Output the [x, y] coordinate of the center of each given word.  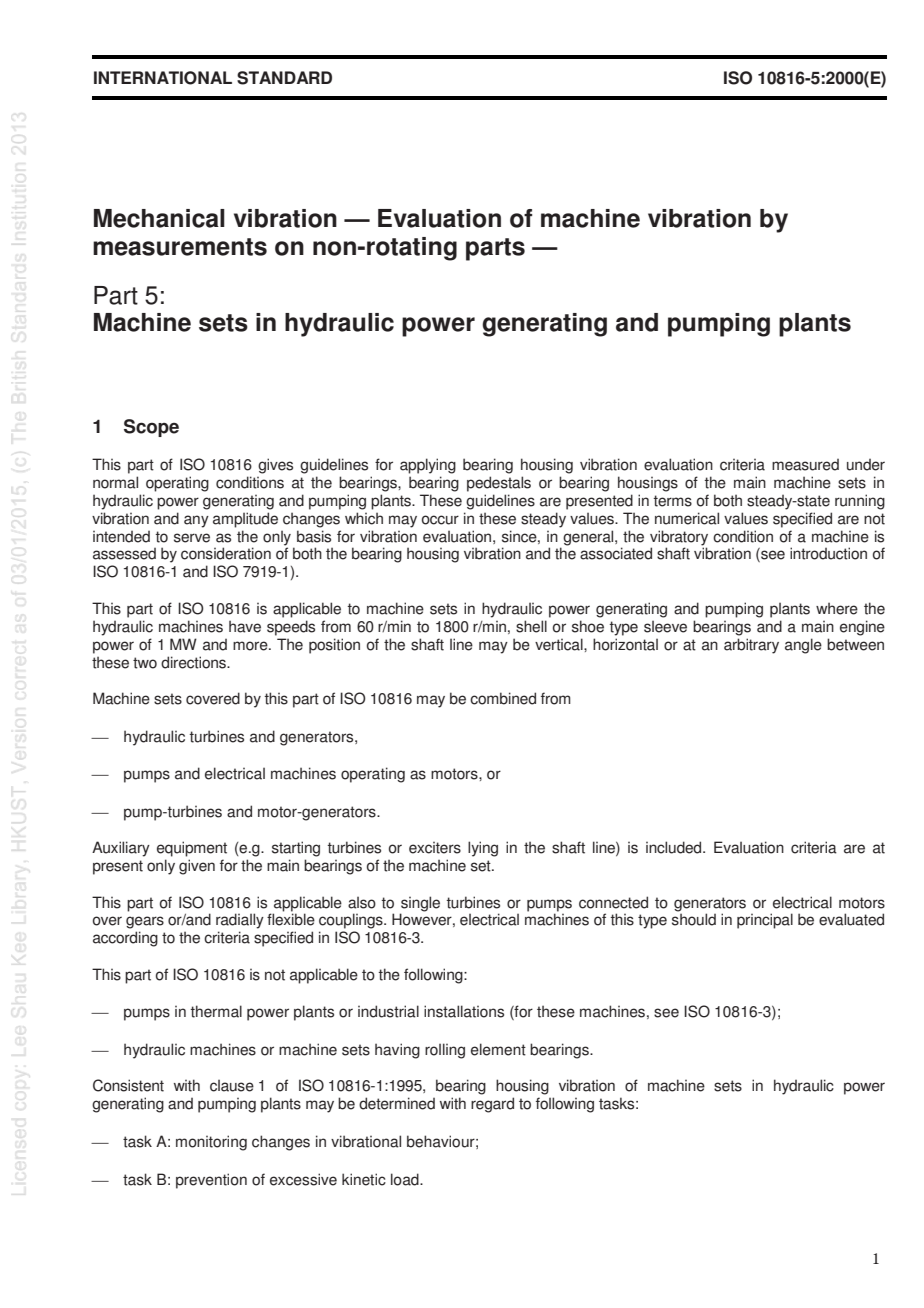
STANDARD [284, 78]
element [498, 1049]
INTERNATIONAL [163, 78]
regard [492, 1105]
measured [805, 465]
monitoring [211, 1143]
